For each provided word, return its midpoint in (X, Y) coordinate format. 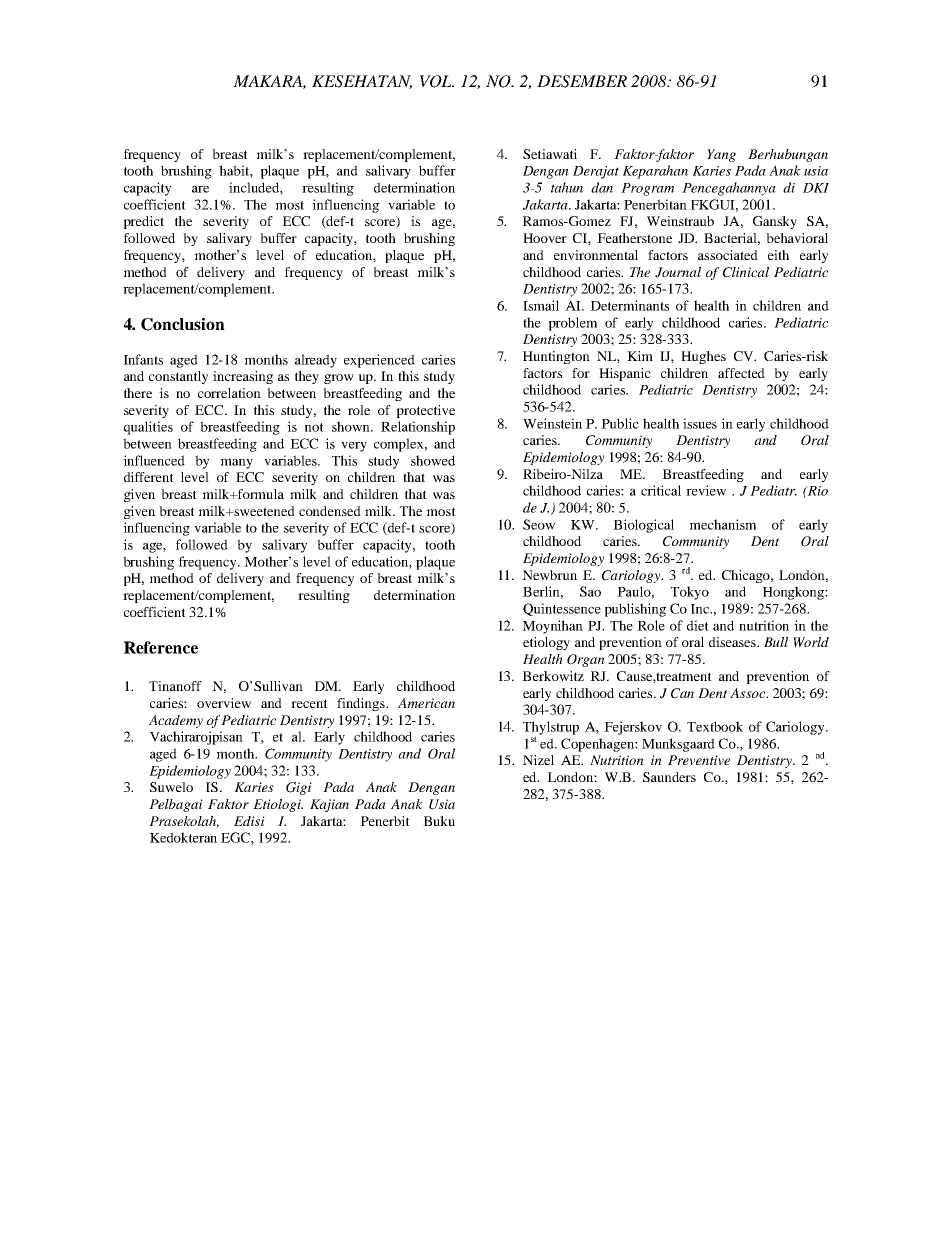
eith (778, 255)
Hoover (545, 238)
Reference (161, 647)
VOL (437, 81)
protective (426, 411)
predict (144, 222)
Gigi (299, 788)
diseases (733, 642)
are (200, 189)
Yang (721, 155)
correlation (229, 393)
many (237, 463)
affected (741, 373)
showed (433, 460)
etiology (546, 643)
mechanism (723, 524)
